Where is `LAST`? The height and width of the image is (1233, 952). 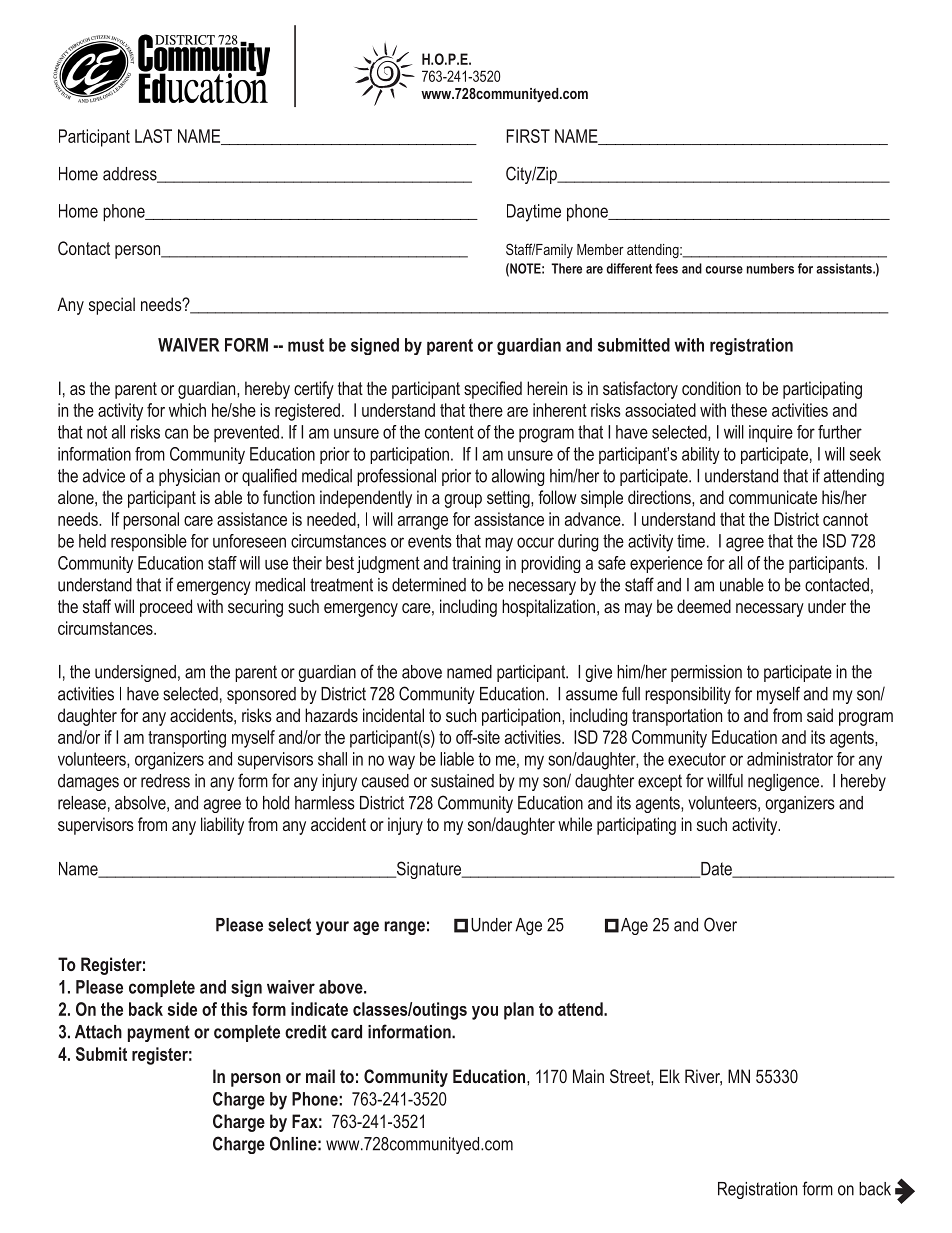 LAST is located at coordinates (153, 136).
